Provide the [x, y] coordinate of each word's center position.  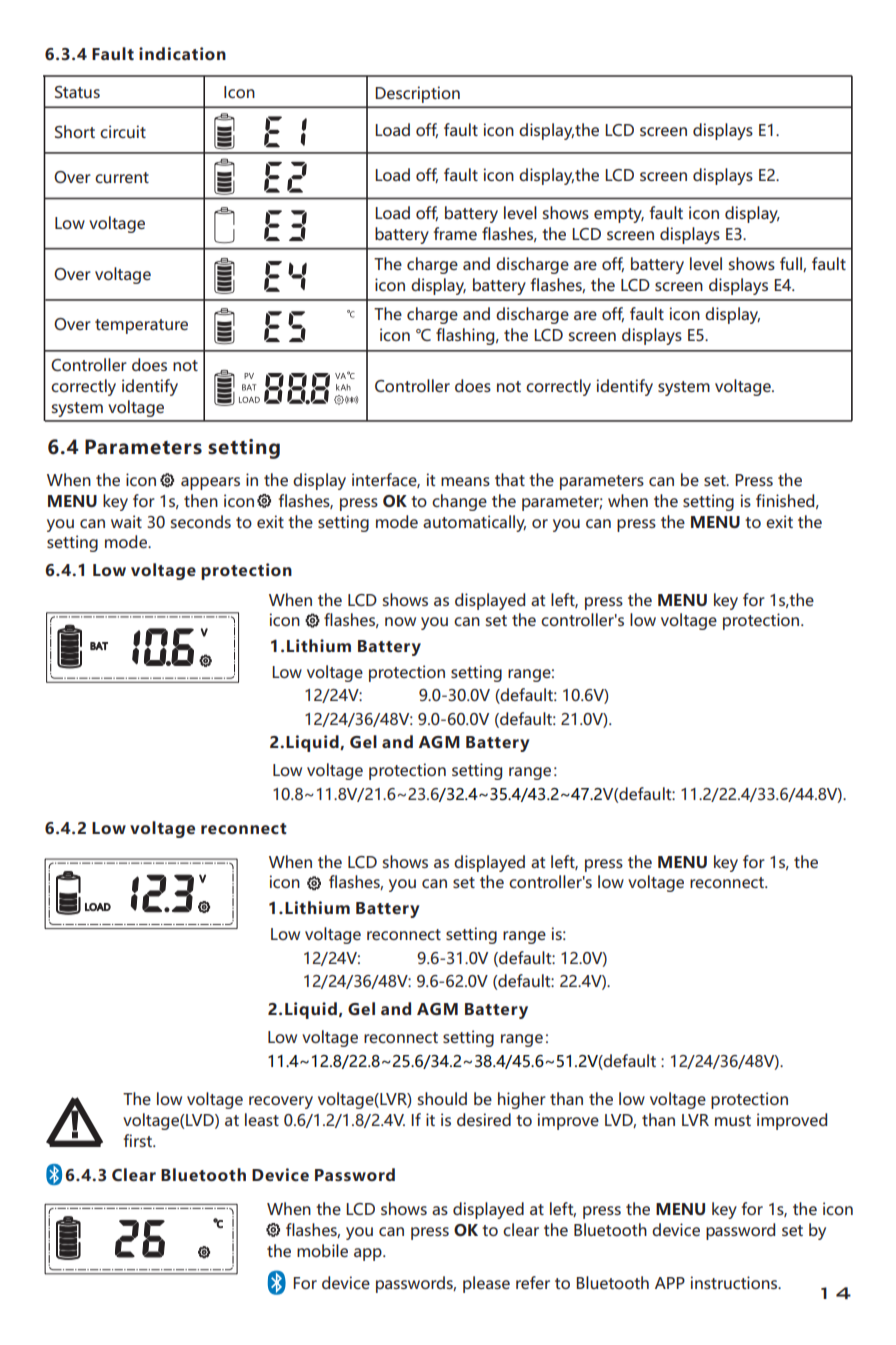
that [510, 479]
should [442, 1098]
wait [126, 521]
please [486, 1284]
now [400, 621]
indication [182, 53]
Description [417, 94]
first [138, 1140]
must [733, 1120]
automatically [474, 523]
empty [619, 215]
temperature [141, 326]
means [465, 481]
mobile [322, 1250]
